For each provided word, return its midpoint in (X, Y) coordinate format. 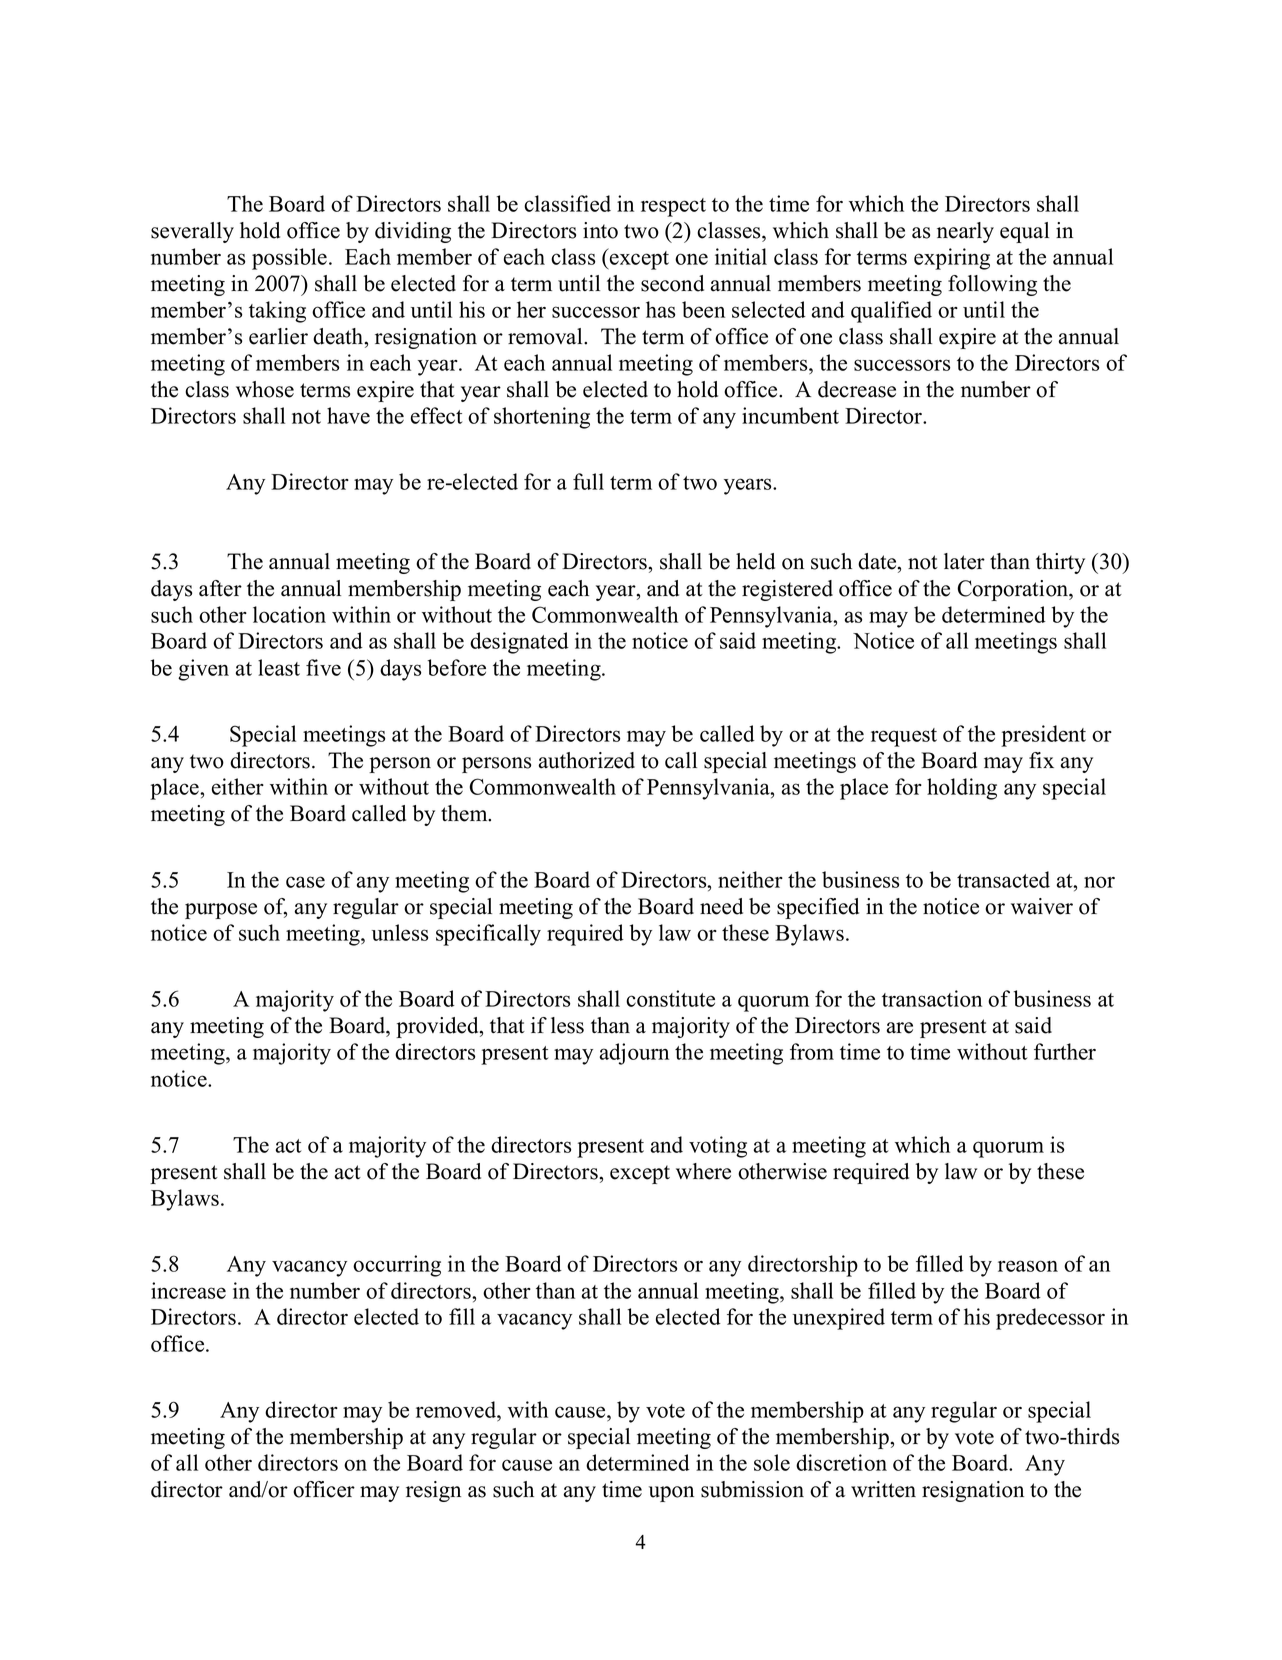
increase (188, 1290)
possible (291, 259)
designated (519, 643)
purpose (221, 911)
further (1065, 1051)
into (600, 230)
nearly (965, 232)
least (279, 667)
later (964, 561)
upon (671, 1494)
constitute (670, 998)
